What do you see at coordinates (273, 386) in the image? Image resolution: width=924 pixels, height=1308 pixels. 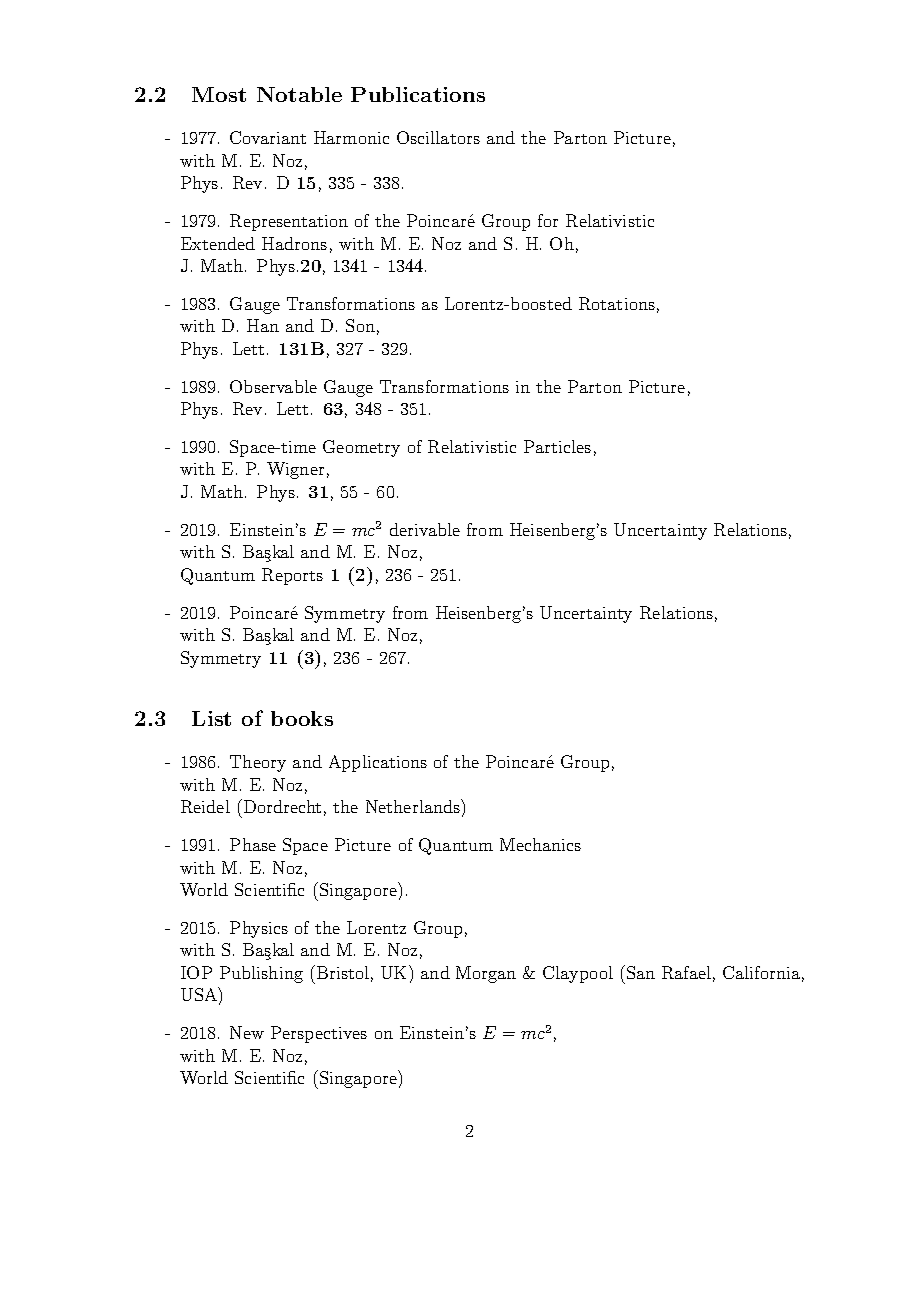 I see `Observable` at bounding box center [273, 386].
